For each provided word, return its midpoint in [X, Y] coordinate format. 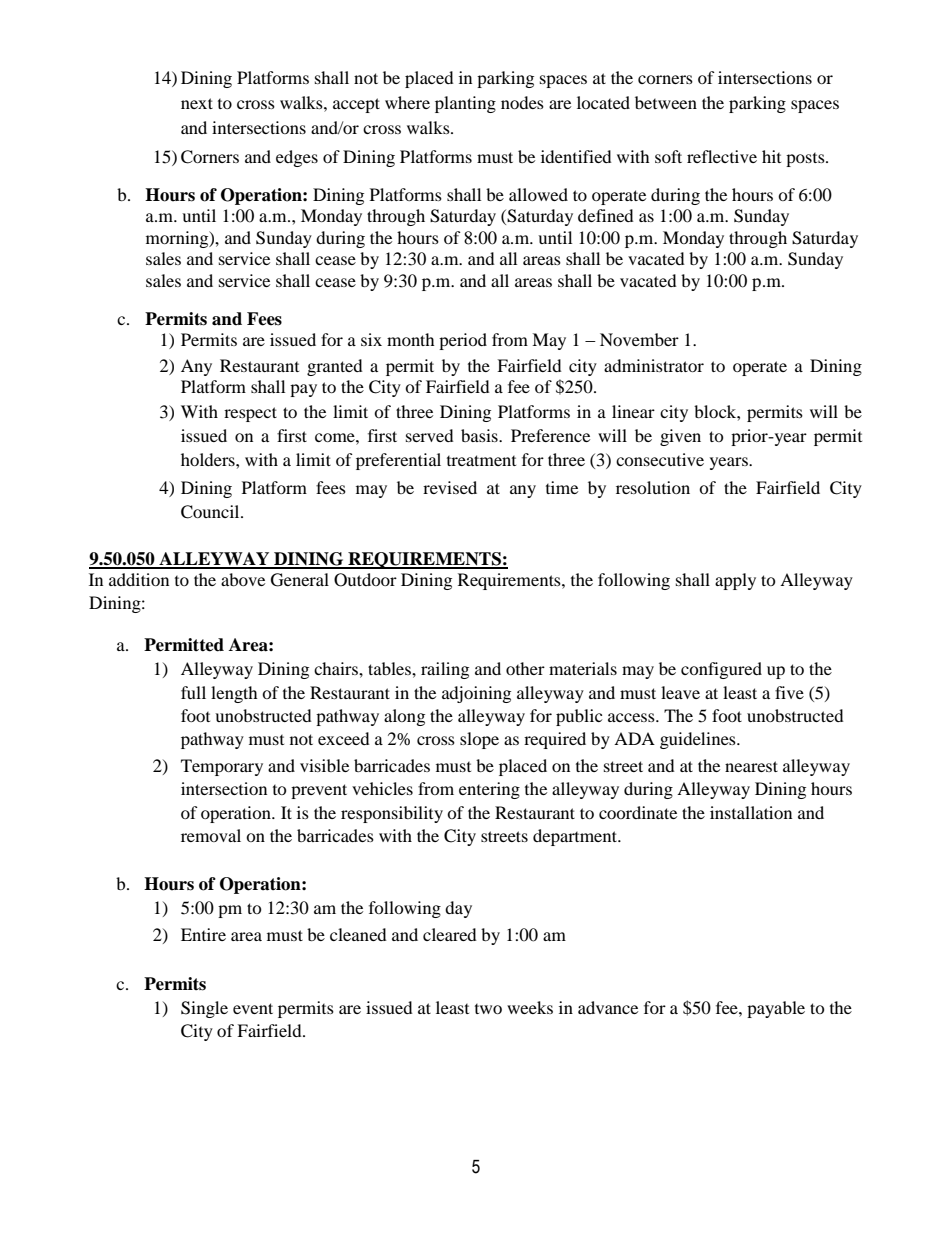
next [197, 103]
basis [480, 435]
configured [721, 670]
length [234, 694]
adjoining [476, 694]
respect [250, 414]
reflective [722, 156]
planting [465, 104]
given [680, 437]
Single [204, 1009]
